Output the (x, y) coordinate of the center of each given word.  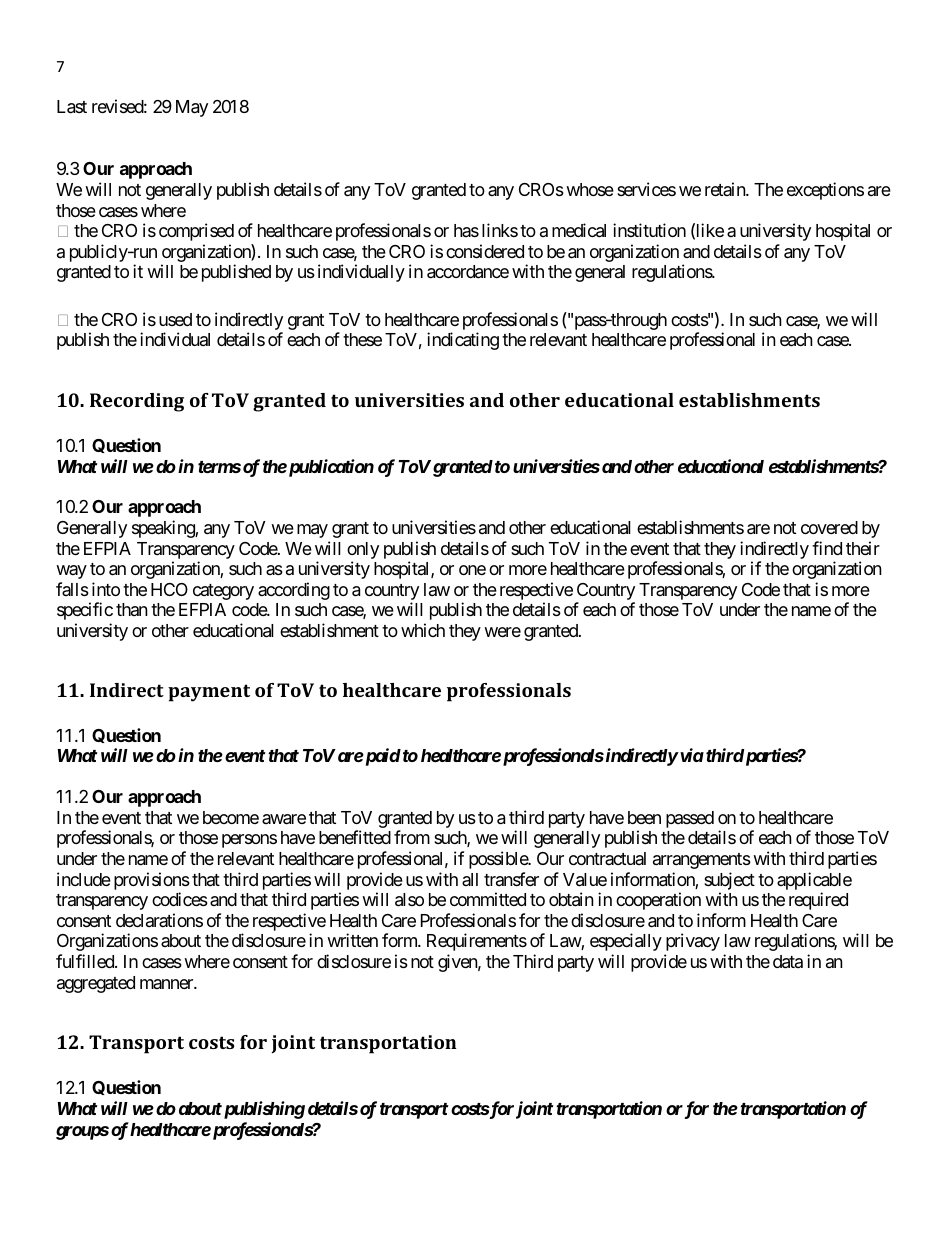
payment (209, 693)
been (644, 817)
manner (167, 984)
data (788, 962)
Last (72, 107)
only (363, 550)
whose (590, 189)
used (175, 319)
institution (649, 230)
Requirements (477, 942)
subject (729, 881)
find (827, 548)
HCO (169, 589)
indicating (463, 341)
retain (726, 189)
